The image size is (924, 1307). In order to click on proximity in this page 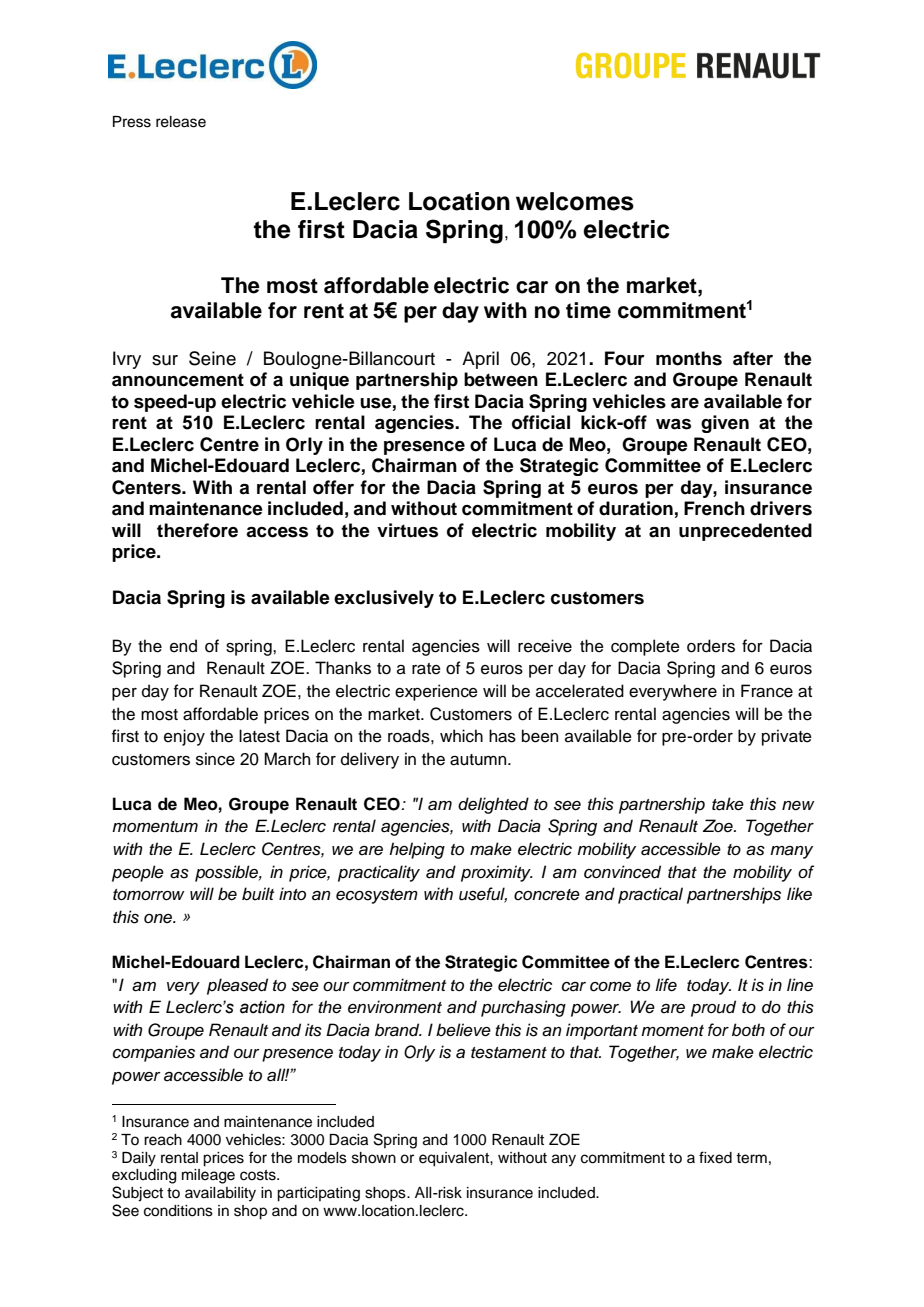, I will do `click(497, 873)`.
